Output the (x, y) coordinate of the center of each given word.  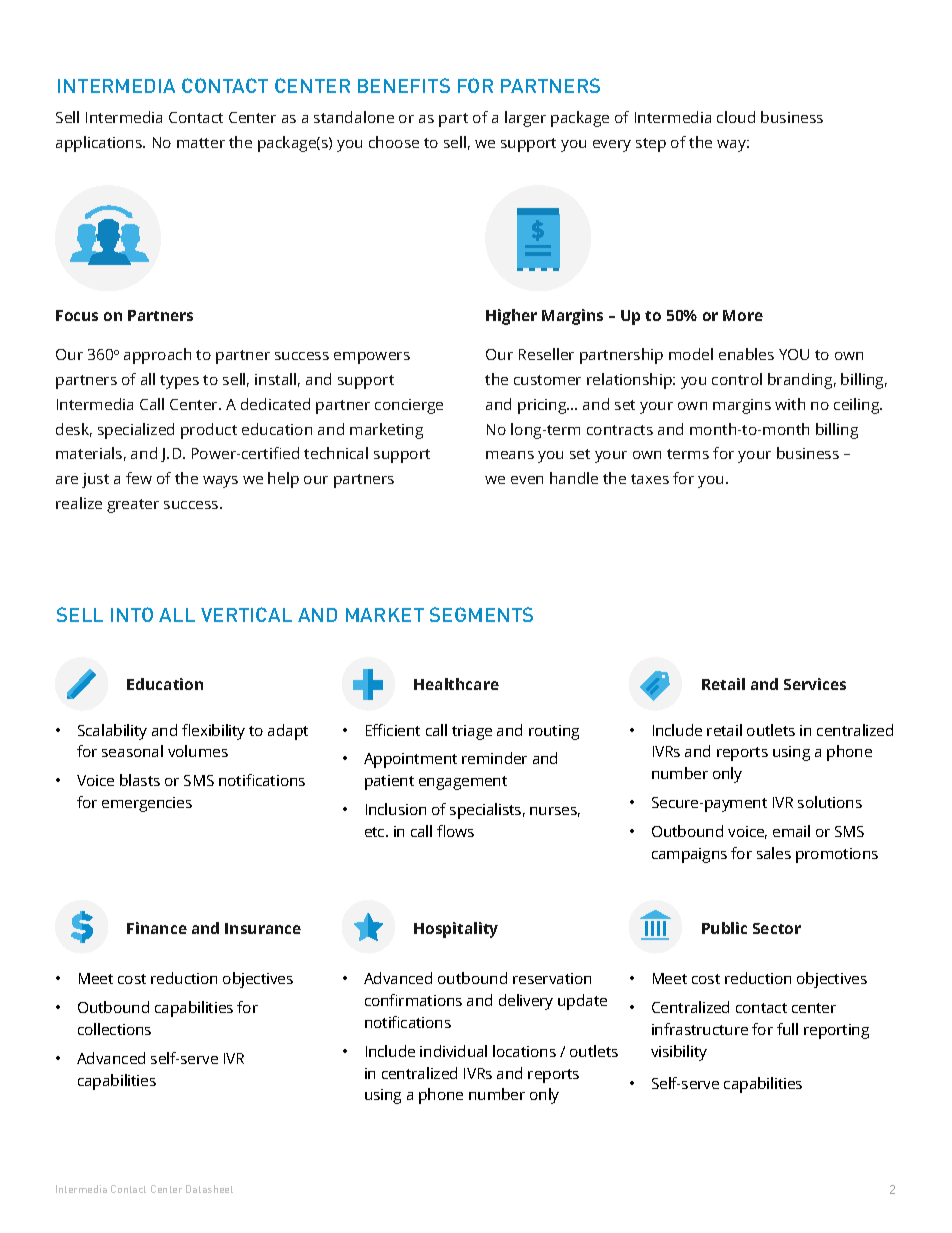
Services (815, 684)
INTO (132, 614)
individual (453, 1051)
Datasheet (209, 1189)
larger (525, 119)
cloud (736, 117)
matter (201, 143)
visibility (679, 1053)
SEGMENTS (481, 614)
